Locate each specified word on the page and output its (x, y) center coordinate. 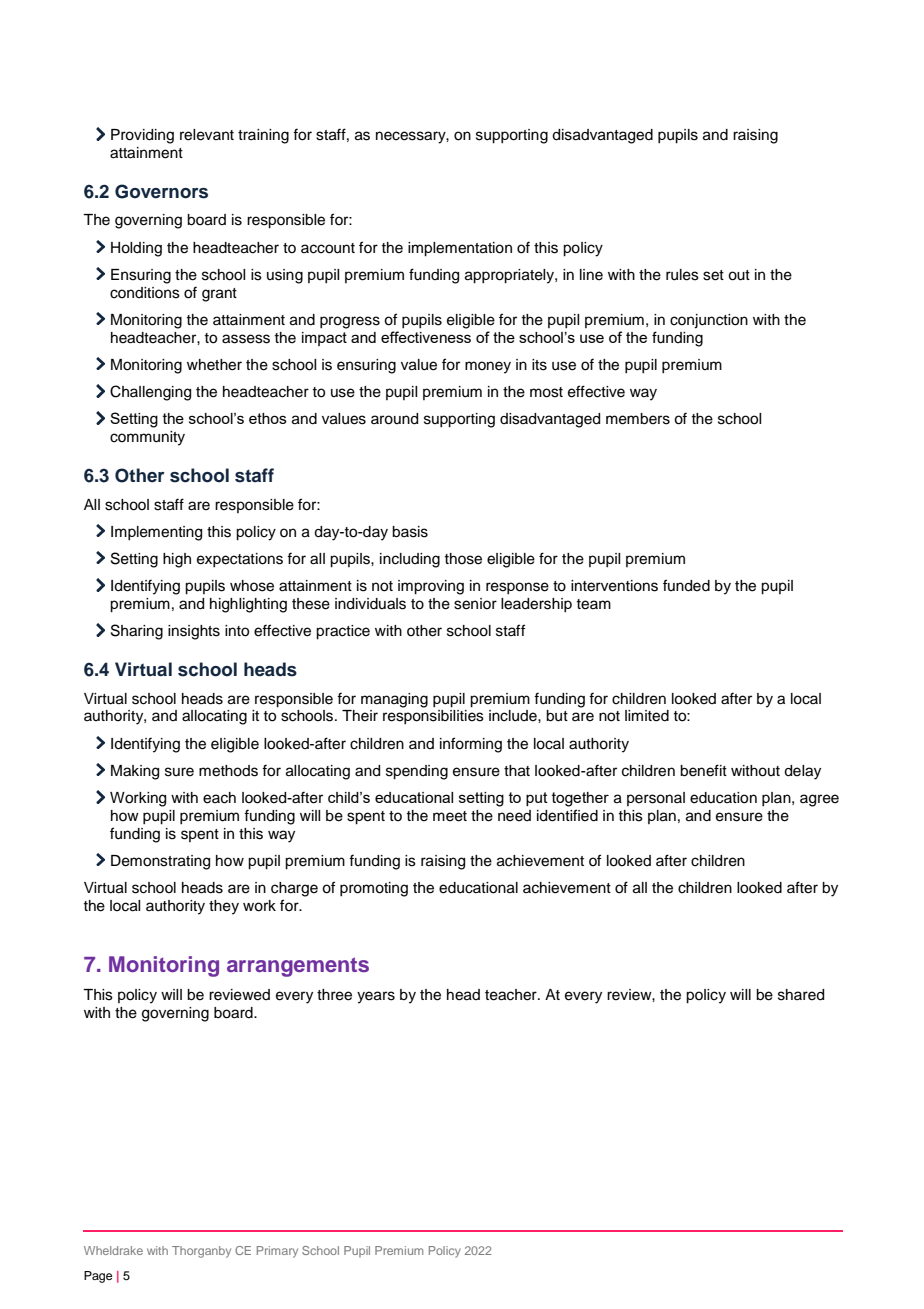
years (376, 997)
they (224, 907)
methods (228, 771)
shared (801, 995)
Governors (161, 191)
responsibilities (433, 717)
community (147, 438)
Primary (277, 1252)
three (334, 995)
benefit (703, 770)
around (394, 419)
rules (682, 275)
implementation (460, 249)
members (638, 419)
